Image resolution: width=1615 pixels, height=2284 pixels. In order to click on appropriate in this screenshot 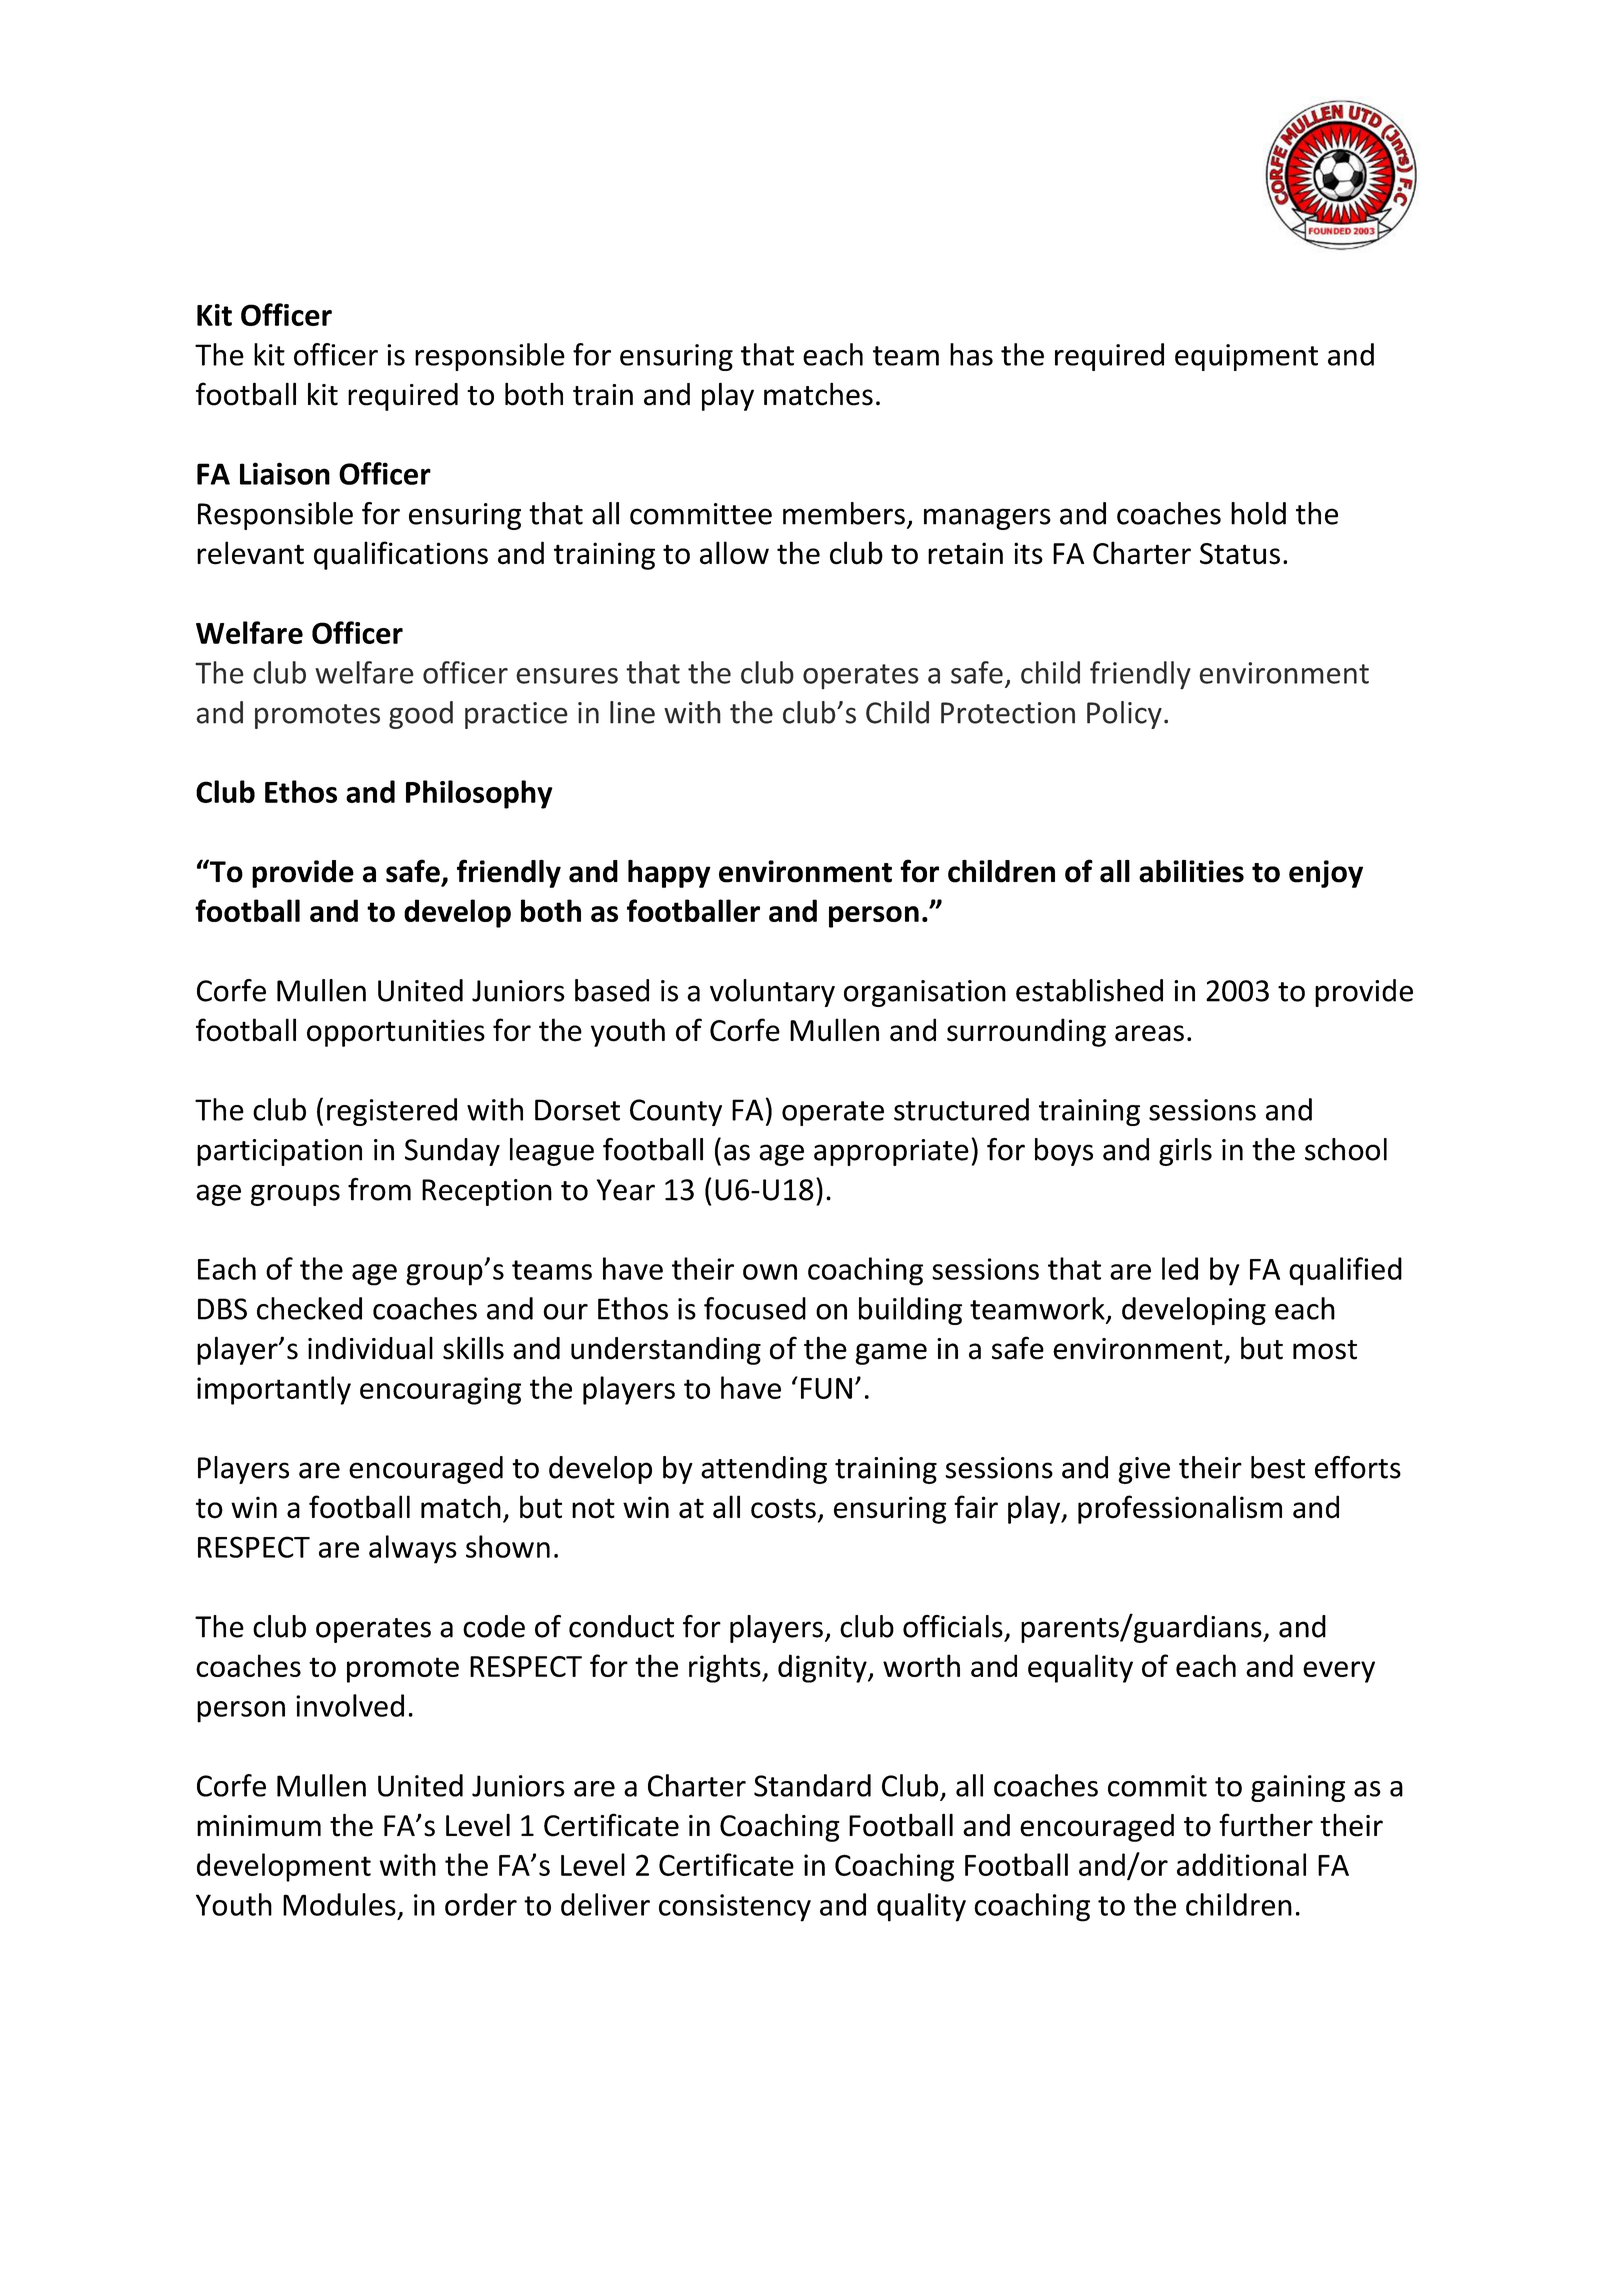, I will do `click(891, 1152)`.
